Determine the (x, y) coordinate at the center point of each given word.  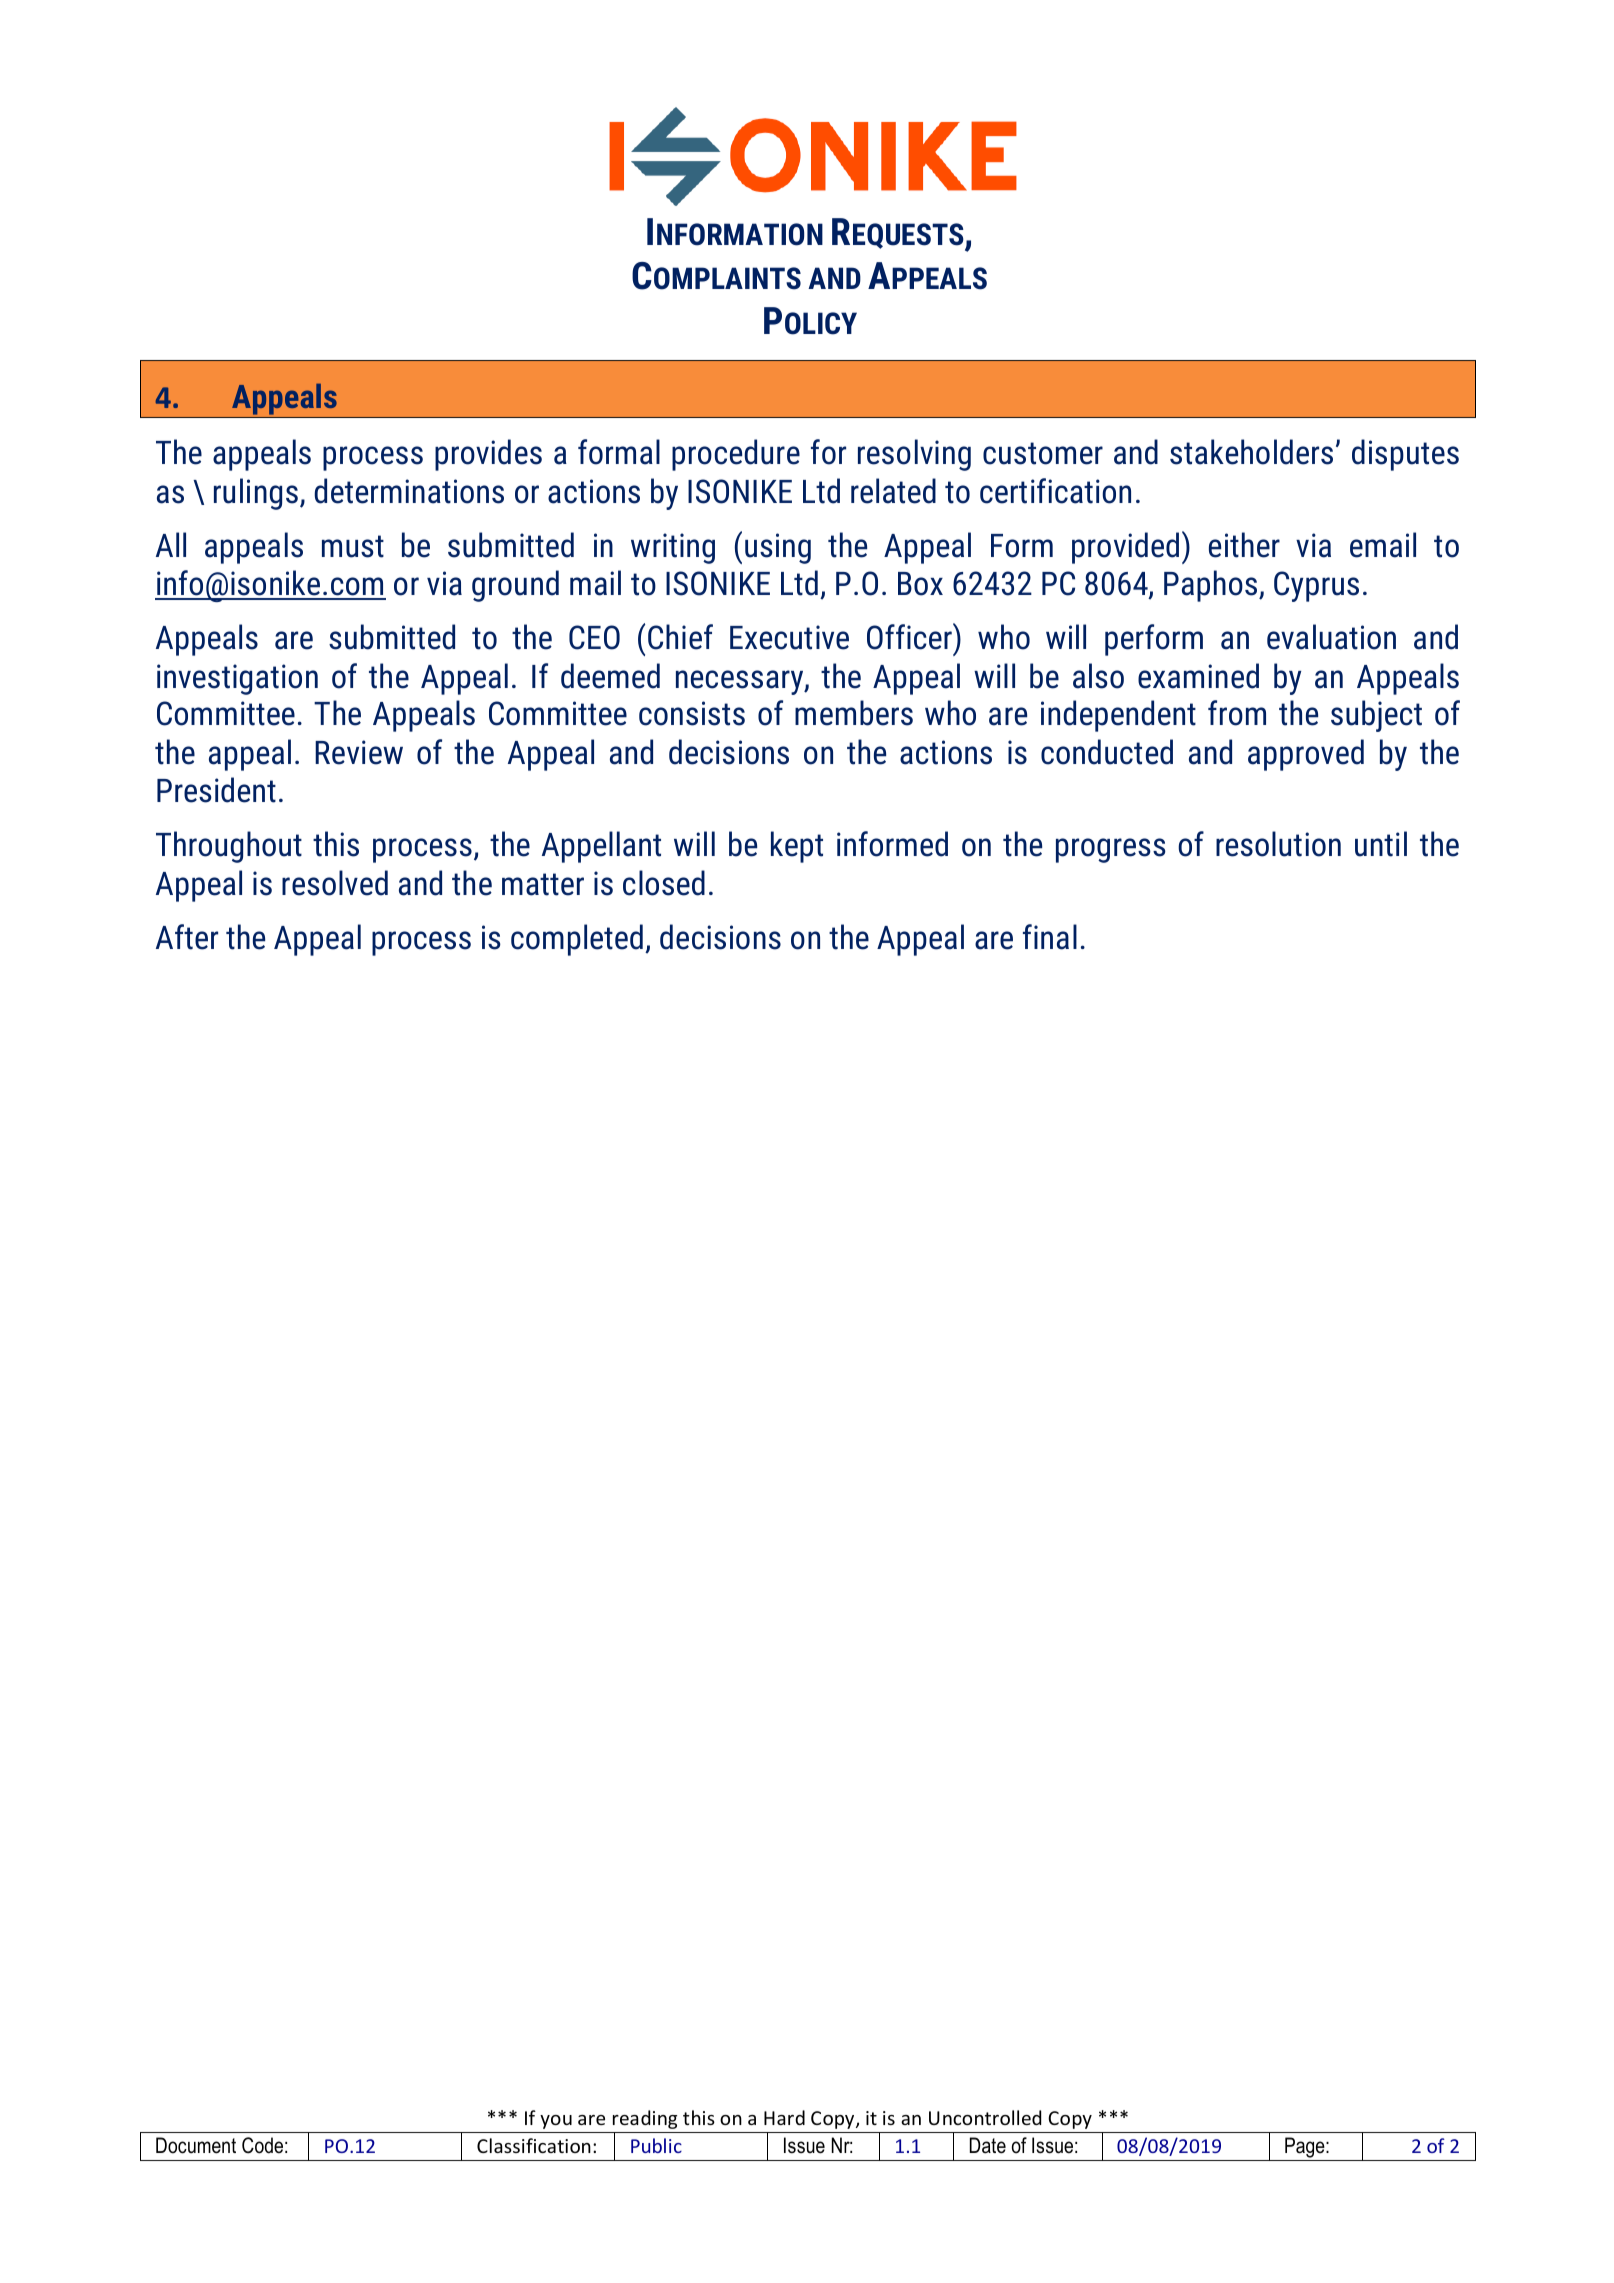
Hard (784, 2117)
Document (196, 2145)
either (1244, 545)
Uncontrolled (985, 2117)
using (778, 548)
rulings (256, 494)
